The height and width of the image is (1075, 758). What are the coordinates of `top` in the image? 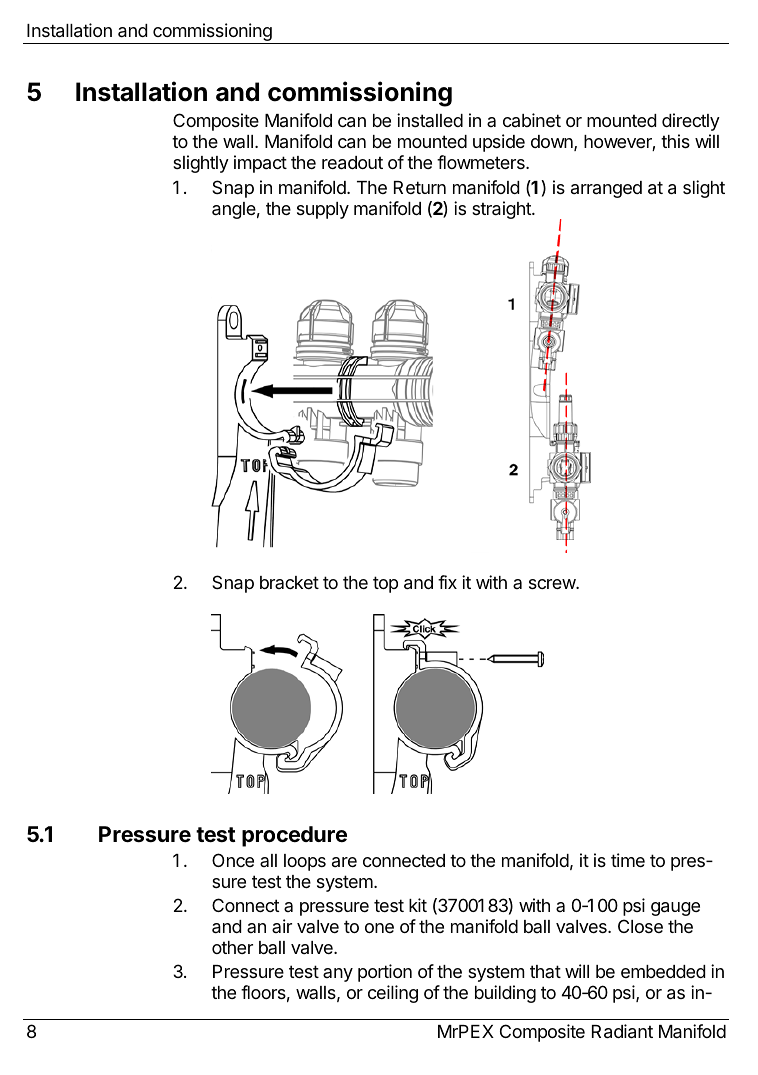 It's located at (385, 584).
